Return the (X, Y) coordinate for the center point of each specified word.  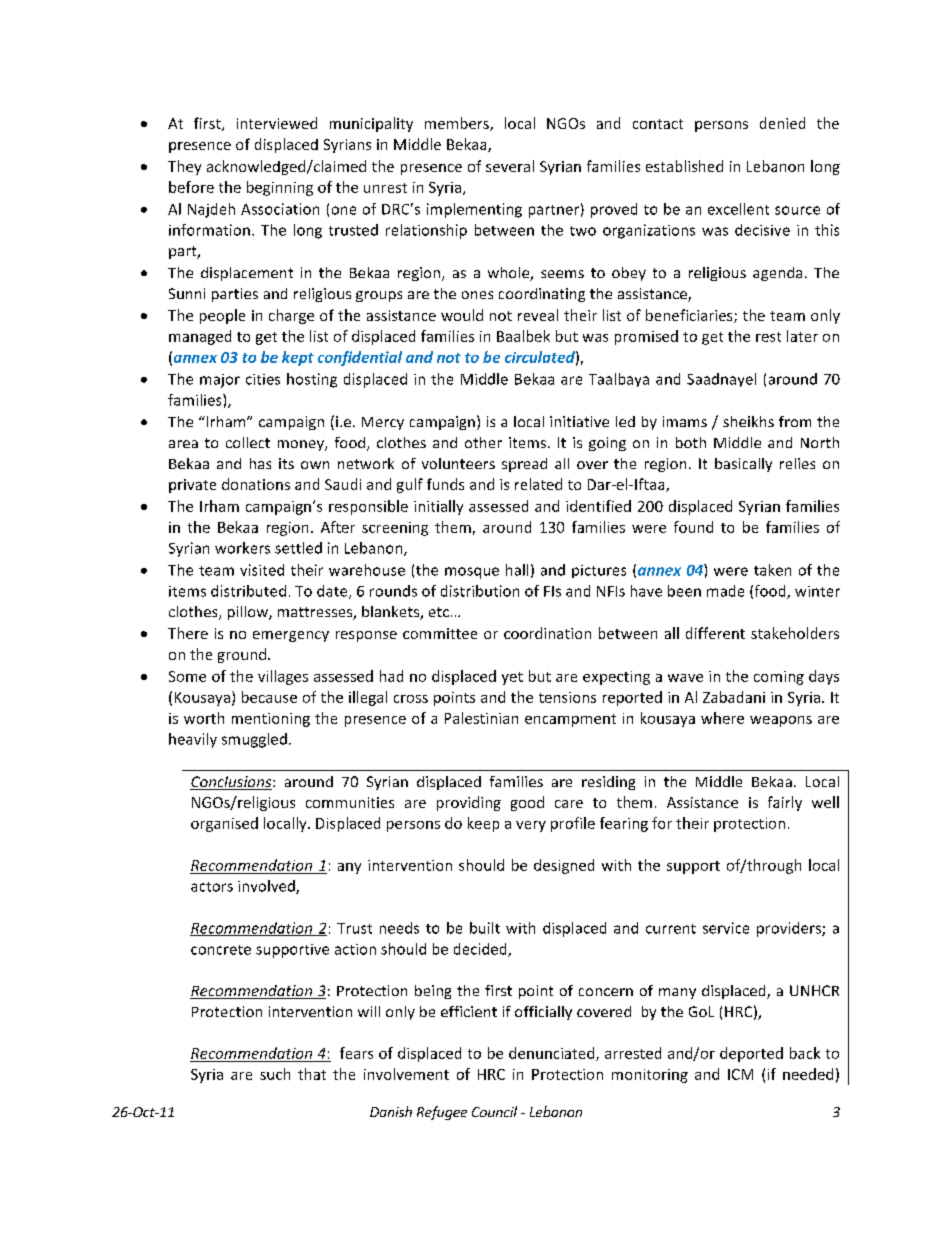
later (802, 336)
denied (782, 123)
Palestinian (481, 718)
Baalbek (523, 336)
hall (517, 570)
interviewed (277, 123)
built (485, 928)
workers (242, 548)
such (275, 1074)
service (726, 928)
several (510, 166)
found (693, 527)
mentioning (271, 720)
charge (291, 316)
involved (267, 887)
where (722, 718)
